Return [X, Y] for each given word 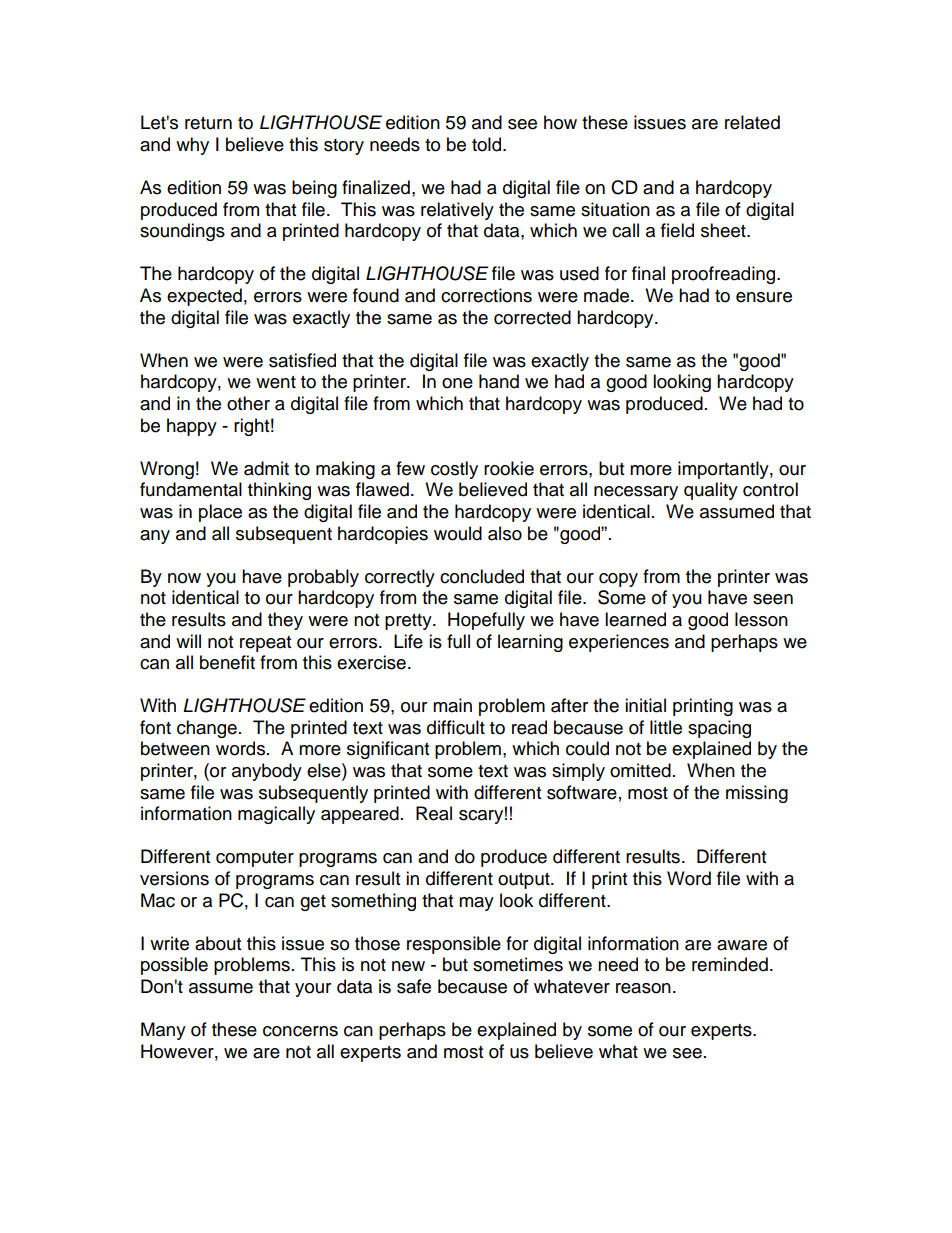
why [192, 146]
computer [255, 859]
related [752, 122]
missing [757, 794]
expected [204, 297]
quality [711, 491]
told [488, 144]
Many [163, 1031]
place [220, 513]
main [452, 705]
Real [434, 813]
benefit [227, 662]
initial [645, 705]
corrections [486, 295]
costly [454, 470]
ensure [764, 297]
